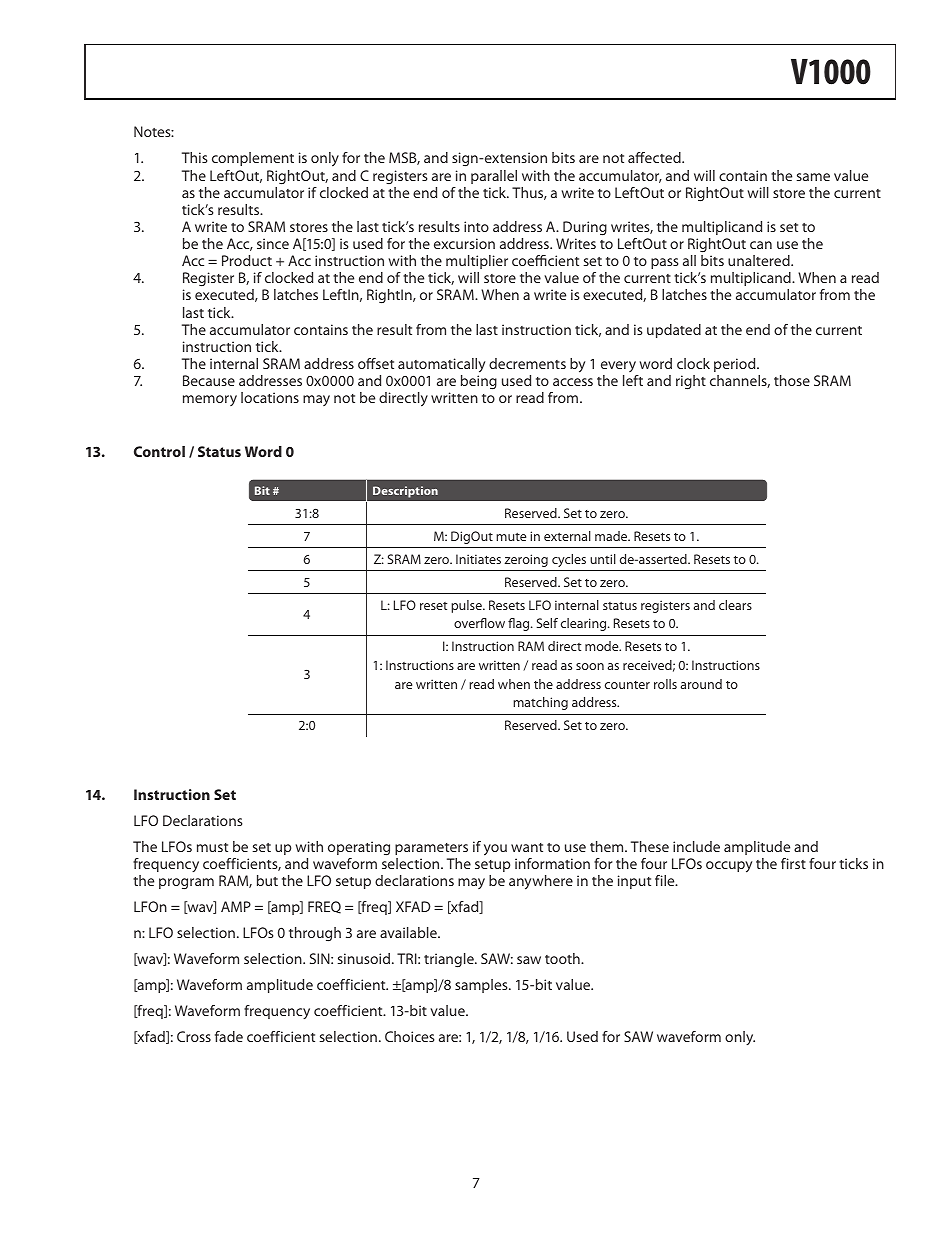  I want to click on those, so click(792, 380).
